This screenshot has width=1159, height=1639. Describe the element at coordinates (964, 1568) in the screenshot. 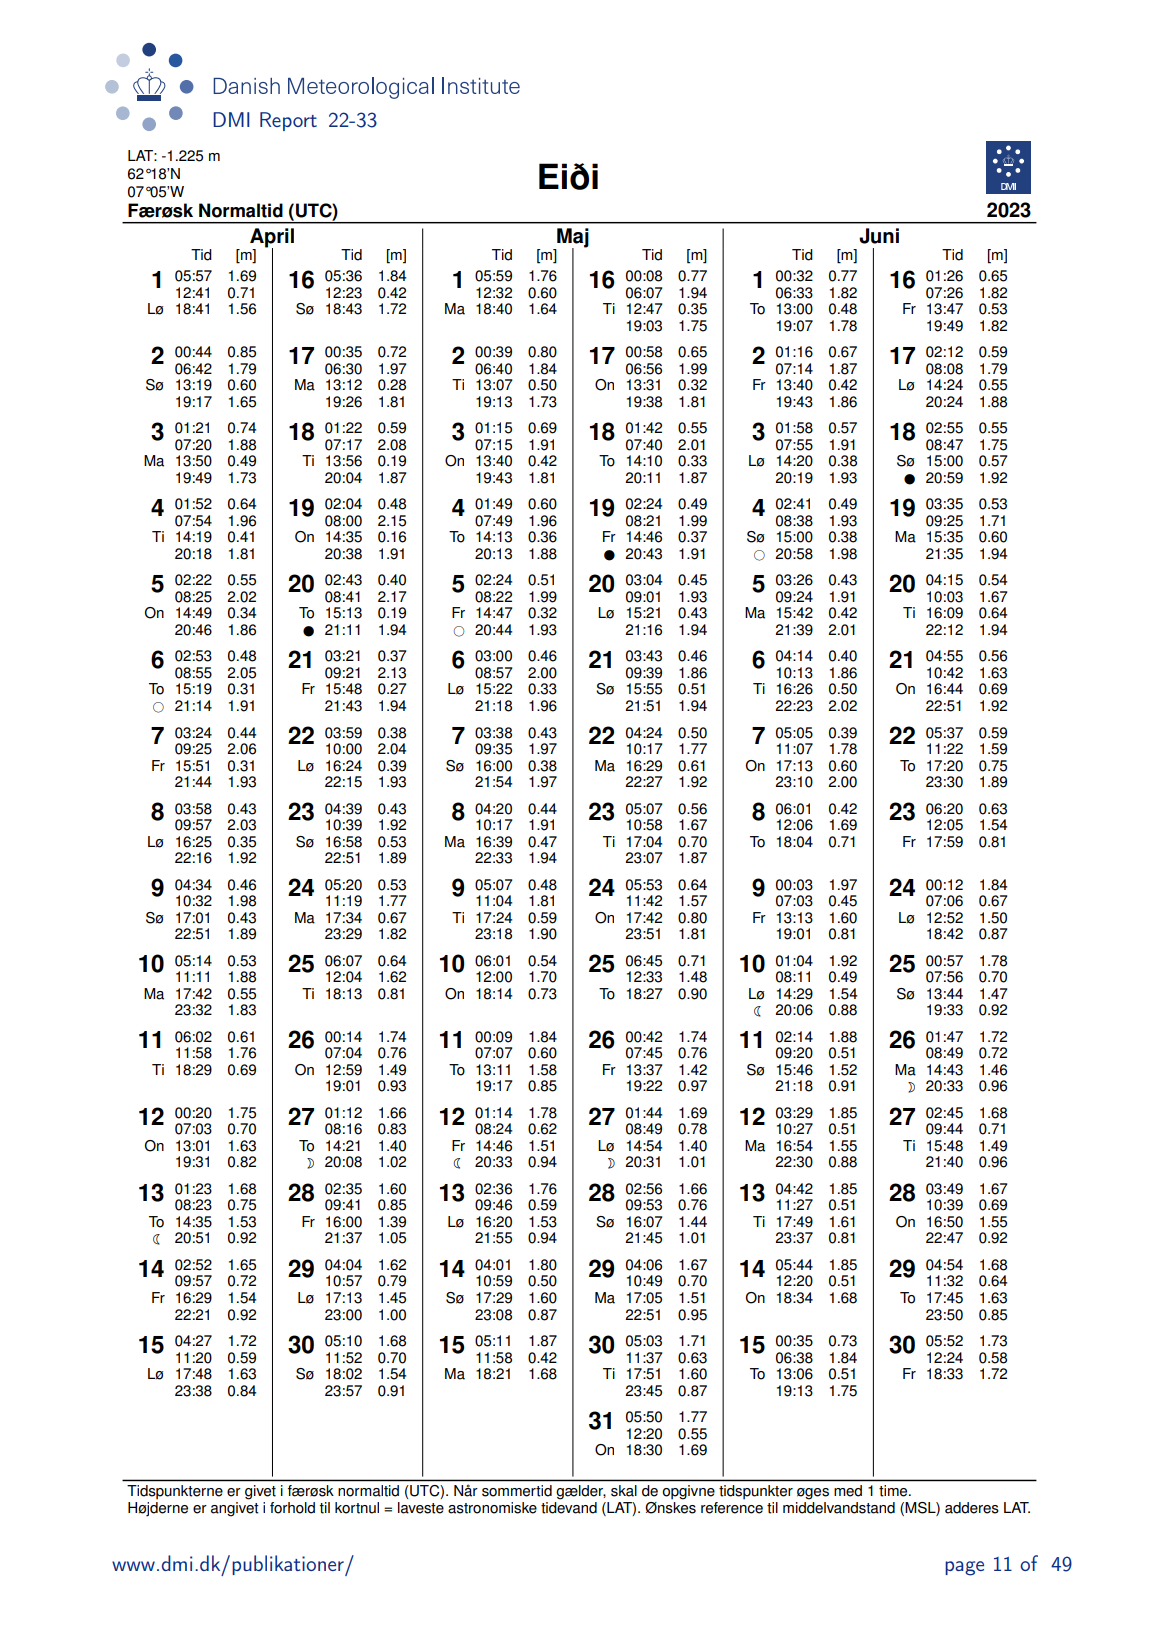

I see `page` at that location.
